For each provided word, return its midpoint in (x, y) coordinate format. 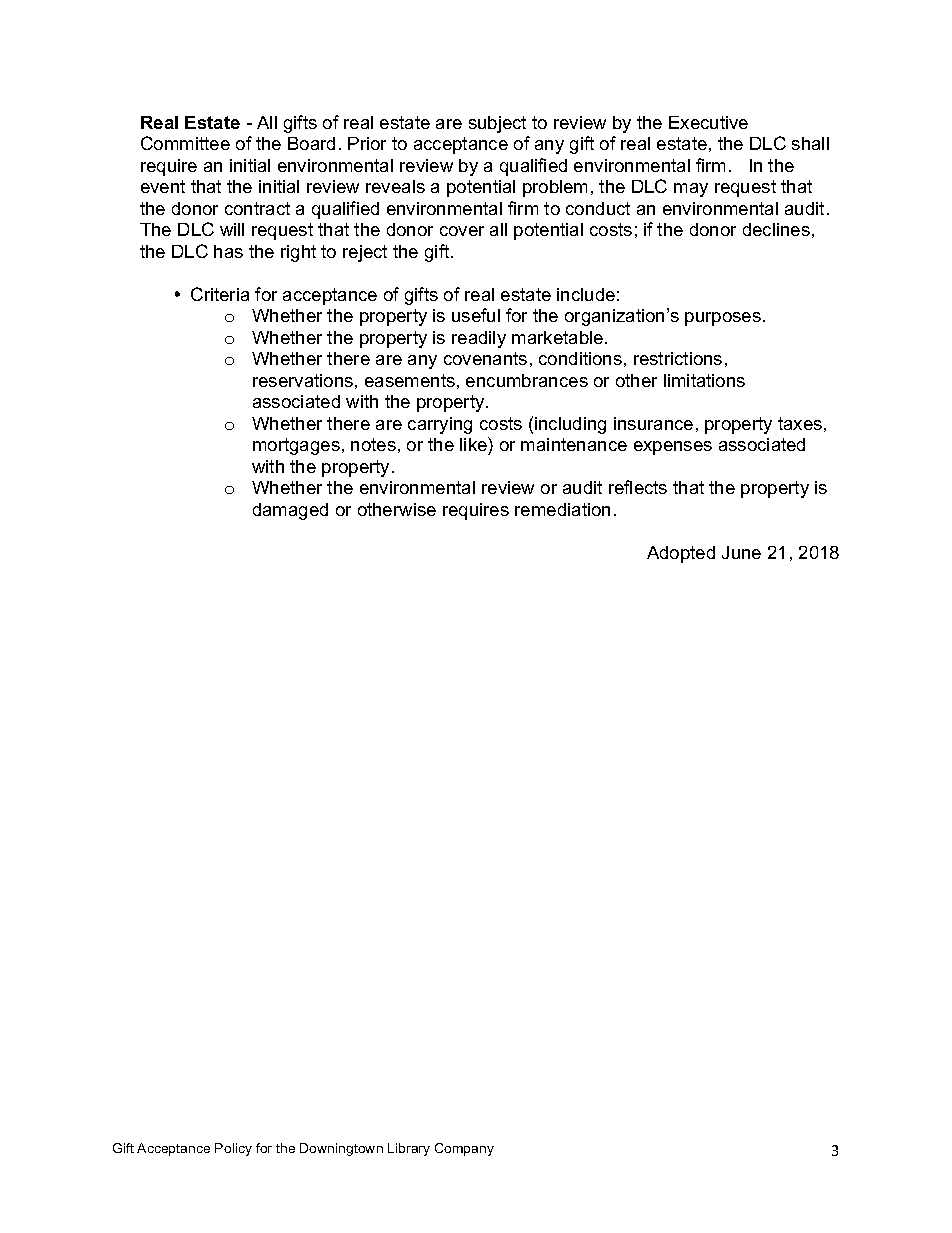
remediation (562, 509)
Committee (185, 143)
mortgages (296, 446)
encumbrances (527, 380)
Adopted (681, 554)
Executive (708, 122)
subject (497, 124)
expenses (673, 448)
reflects (638, 487)
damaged (290, 511)
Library (409, 1149)
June (741, 552)
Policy (233, 1149)
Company (464, 1149)
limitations (704, 380)
